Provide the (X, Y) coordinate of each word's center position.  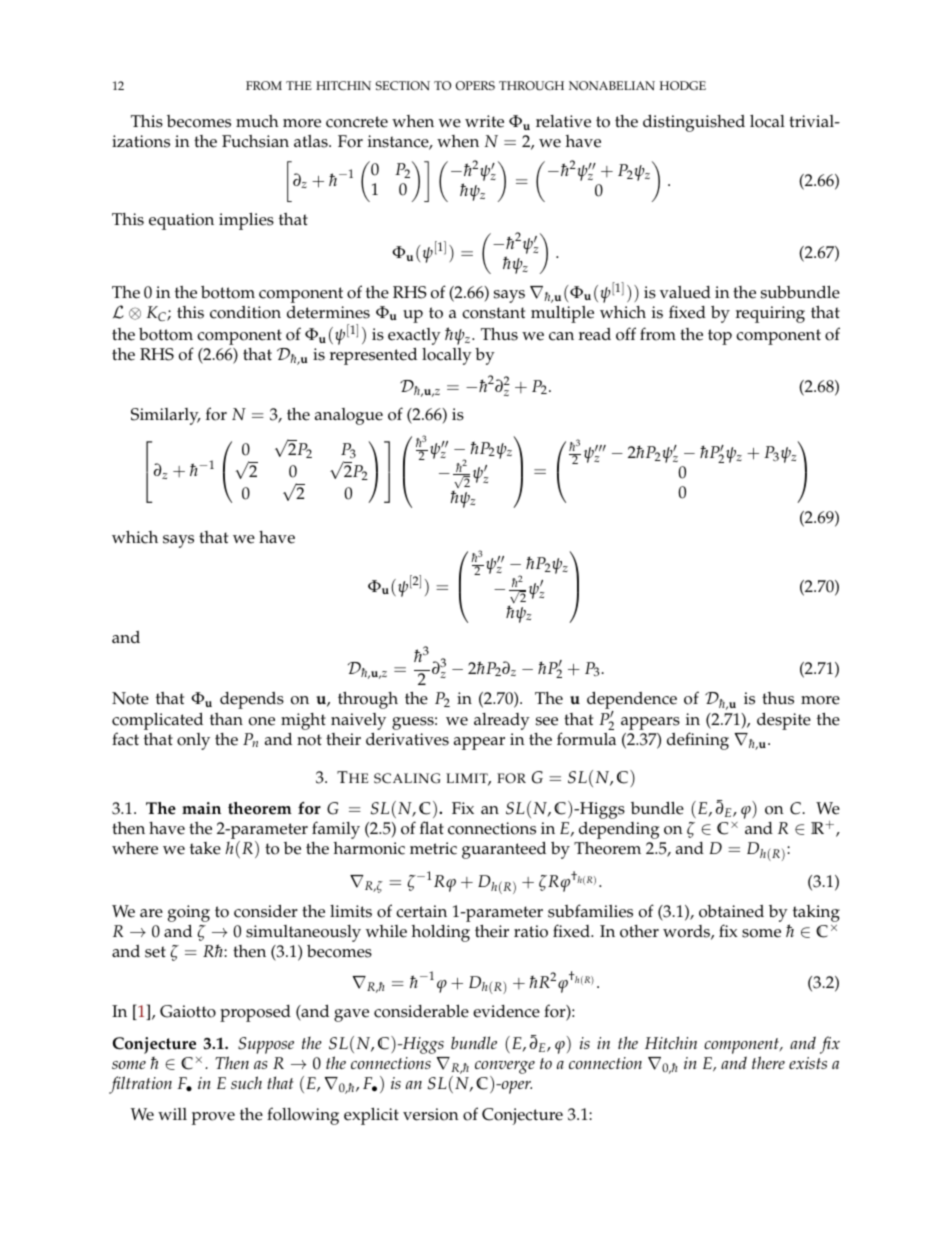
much (257, 121)
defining (698, 741)
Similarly (166, 416)
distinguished (694, 123)
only (193, 741)
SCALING (407, 778)
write (484, 121)
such (246, 1082)
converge (505, 1069)
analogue (349, 416)
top (720, 337)
